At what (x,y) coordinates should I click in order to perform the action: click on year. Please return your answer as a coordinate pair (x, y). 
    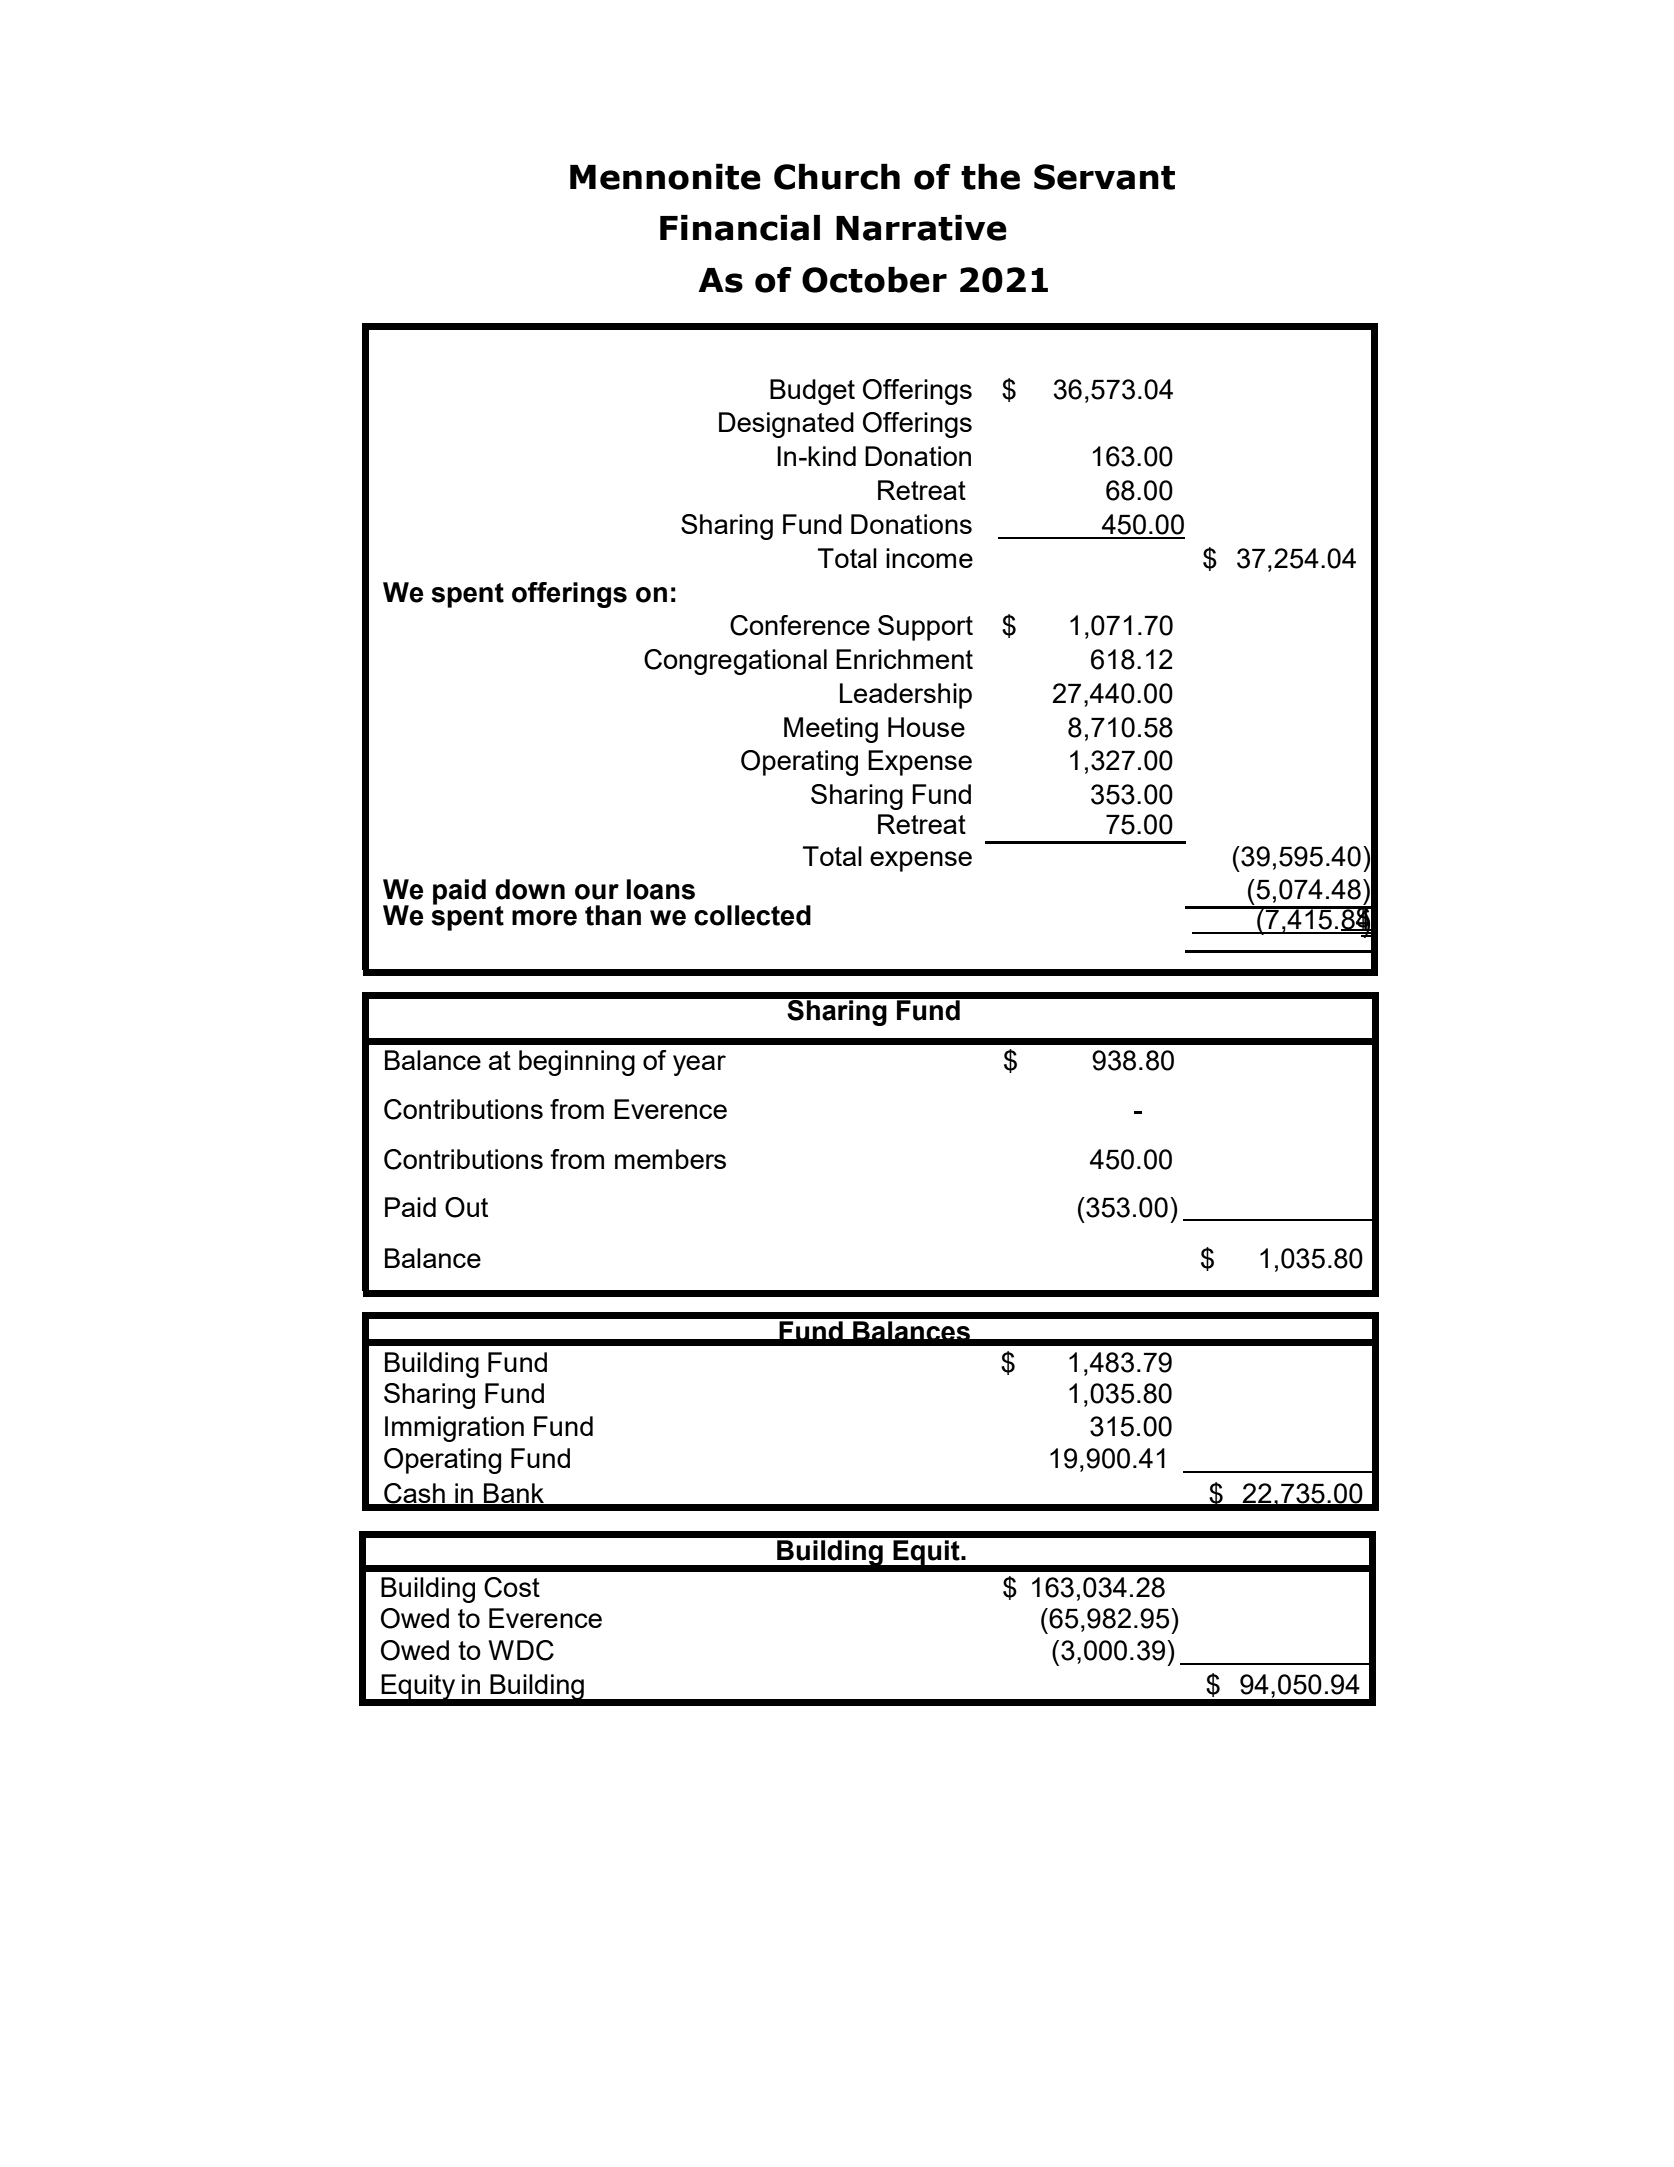
    Looking at the image, I should click on (699, 1065).
